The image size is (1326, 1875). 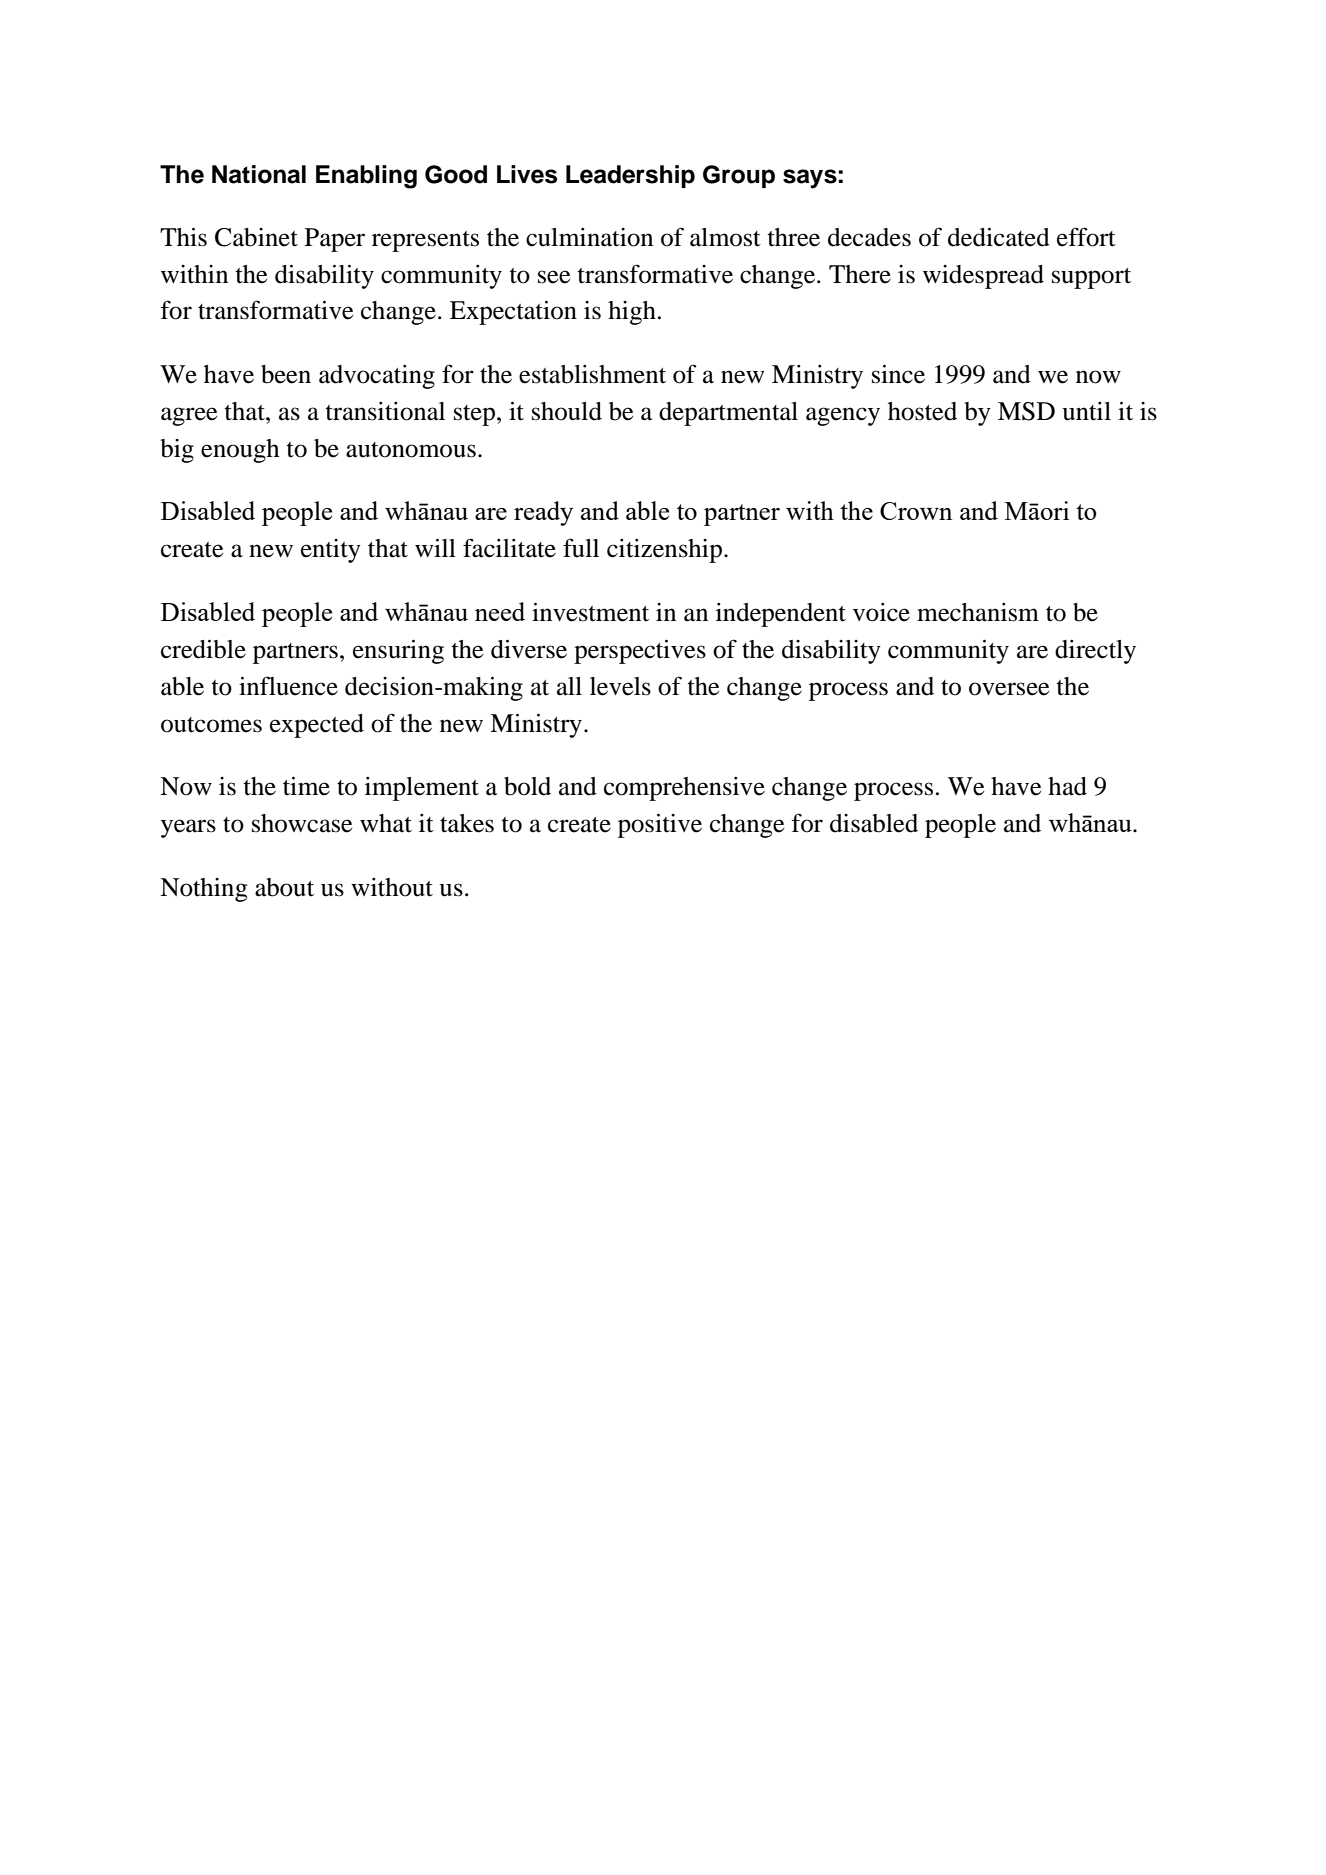 I want to click on about, so click(x=284, y=887).
